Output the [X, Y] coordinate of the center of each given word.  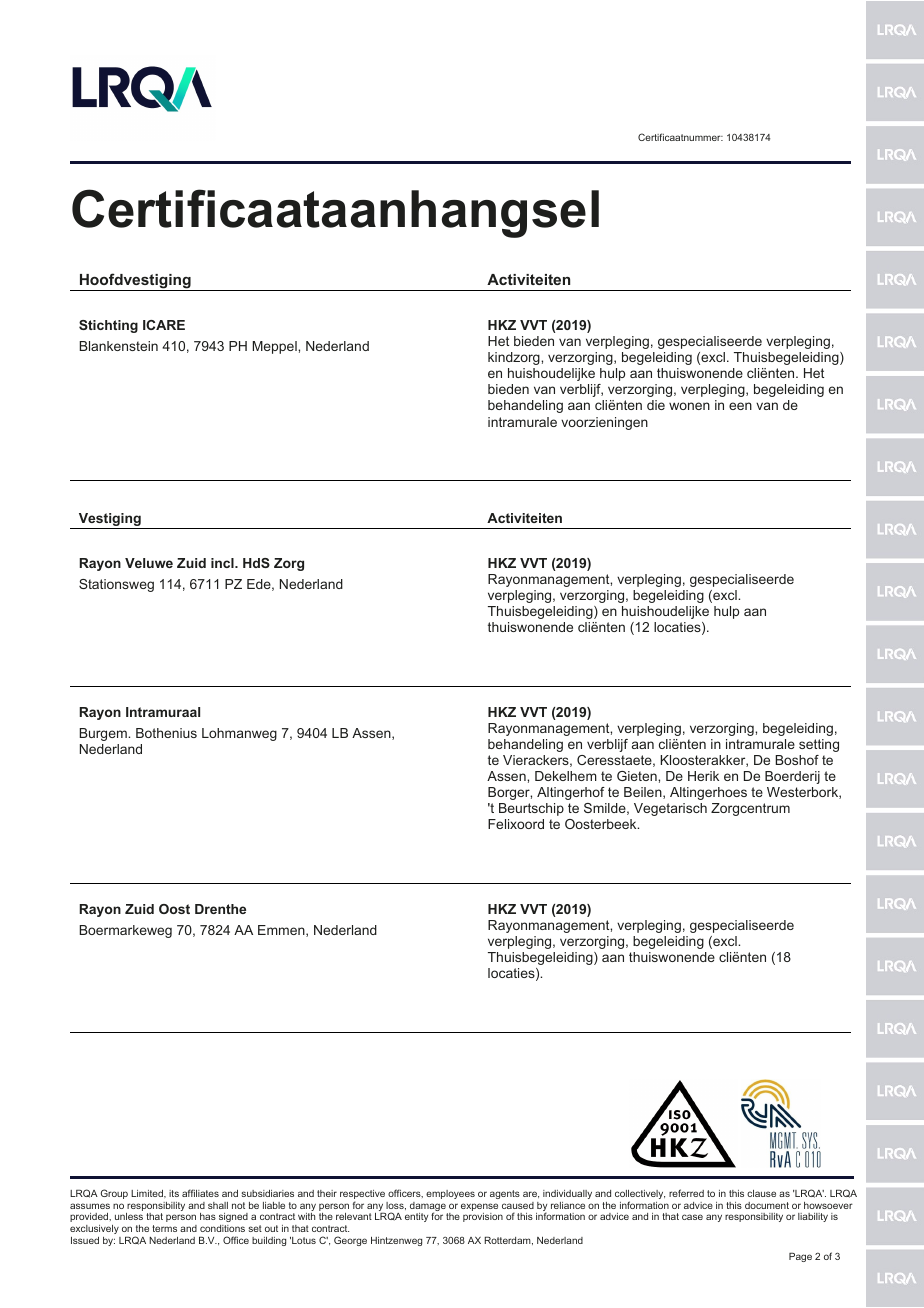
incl [223, 563]
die [656, 405]
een [740, 406]
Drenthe [220, 909]
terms [164, 1228]
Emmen [282, 931]
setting [819, 745]
